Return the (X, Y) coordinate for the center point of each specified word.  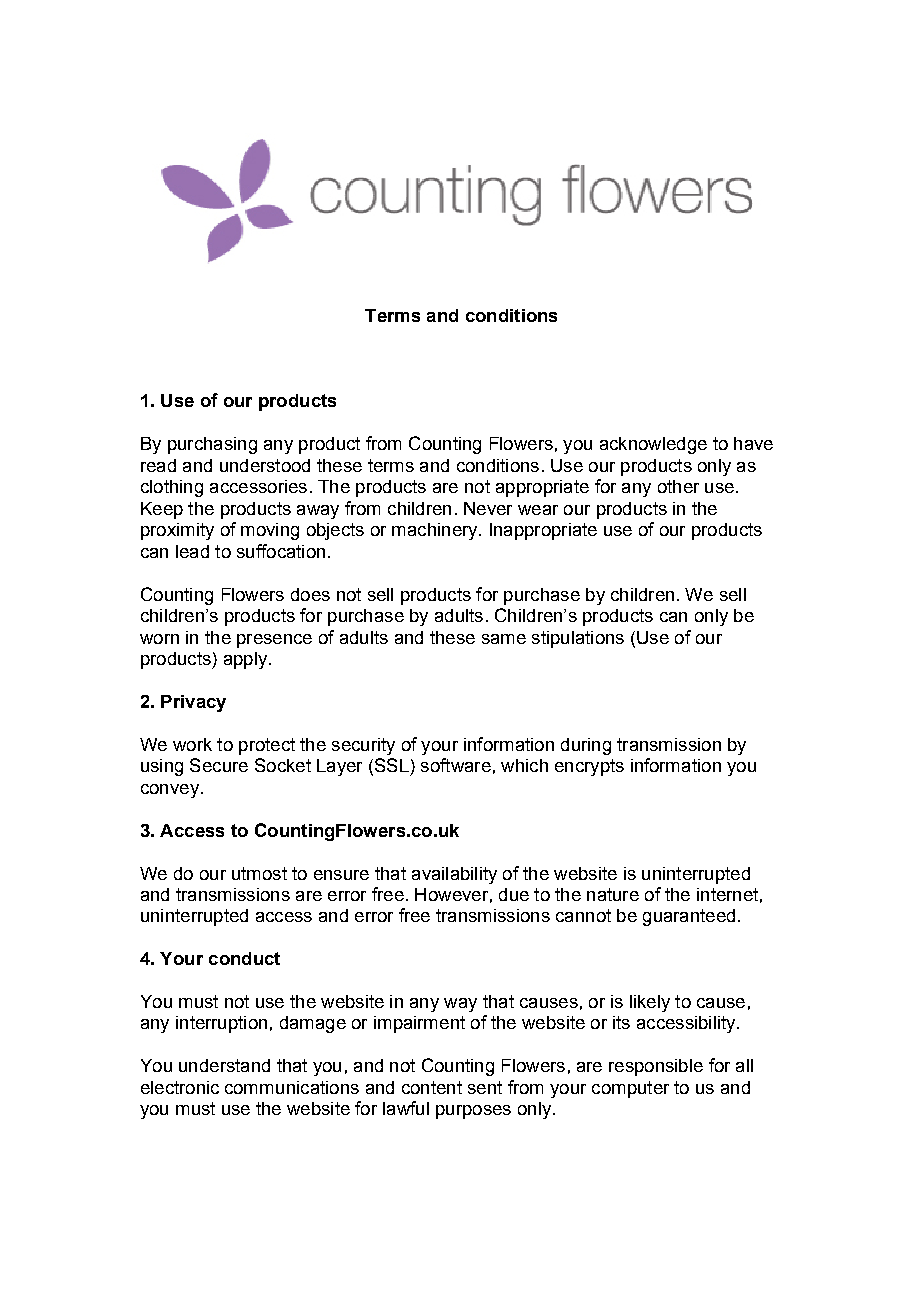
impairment (419, 1024)
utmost (259, 873)
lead (192, 551)
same (504, 639)
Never (488, 508)
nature (613, 894)
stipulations (578, 639)
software (456, 765)
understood (265, 465)
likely (650, 1003)
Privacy (193, 703)
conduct (244, 958)
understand (224, 1065)
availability (454, 875)
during (586, 746)
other (678, 486)
